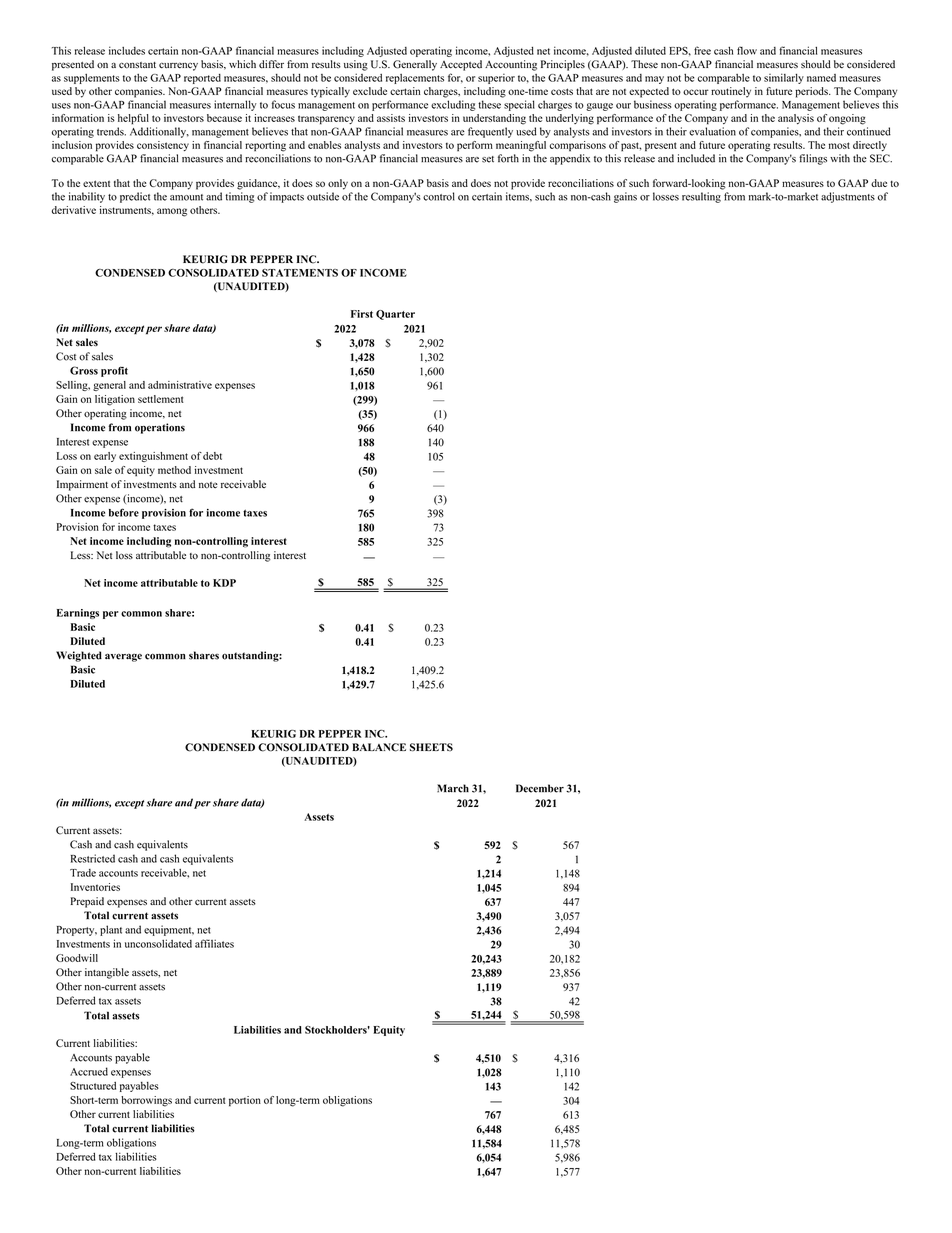 The width and height of the screenshot is (952, 1233). Describe the element at coordinates (178, 66) in the screenshot. I see `currency` at that location.
